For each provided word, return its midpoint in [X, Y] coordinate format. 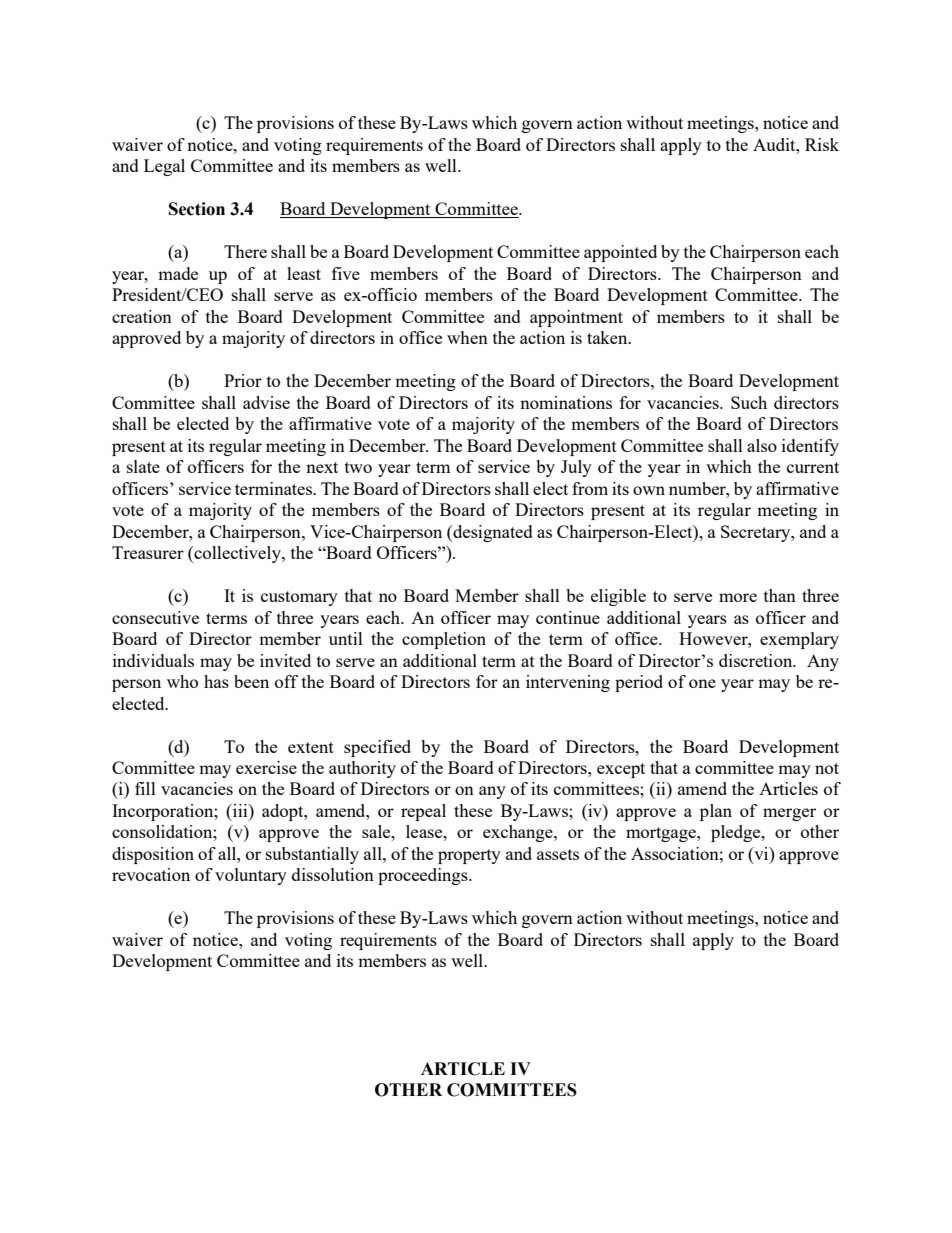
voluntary [251, 876]
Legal [164, 167]
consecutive [155, 617]
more [738, 597]
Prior [243, 380]
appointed [620, 253]
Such [749, 402]
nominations [566, 402]
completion [444, 640]
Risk [822, 144]
